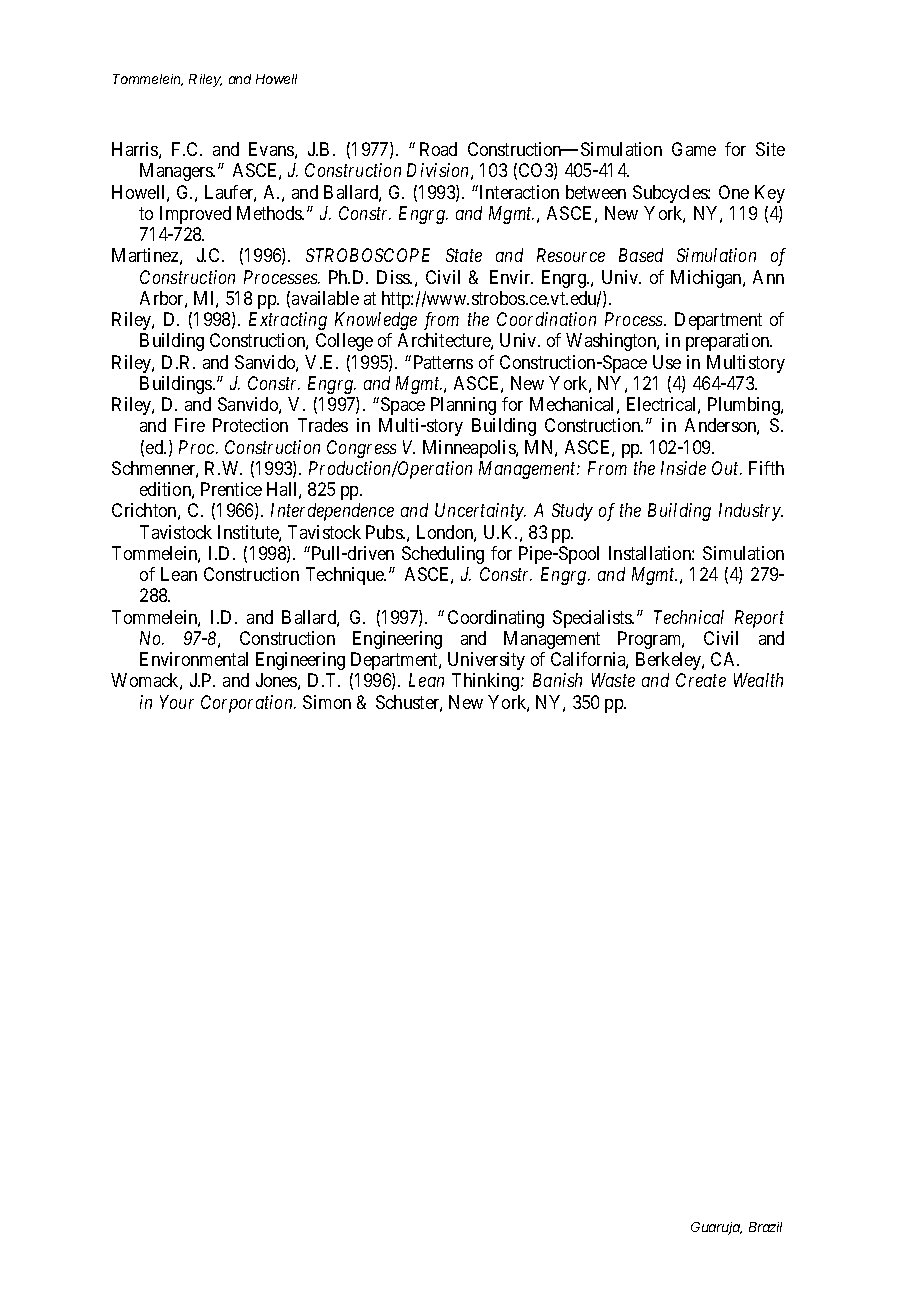 This document has width=924, height=1308. I want to click on Game, so click(694, 149).
